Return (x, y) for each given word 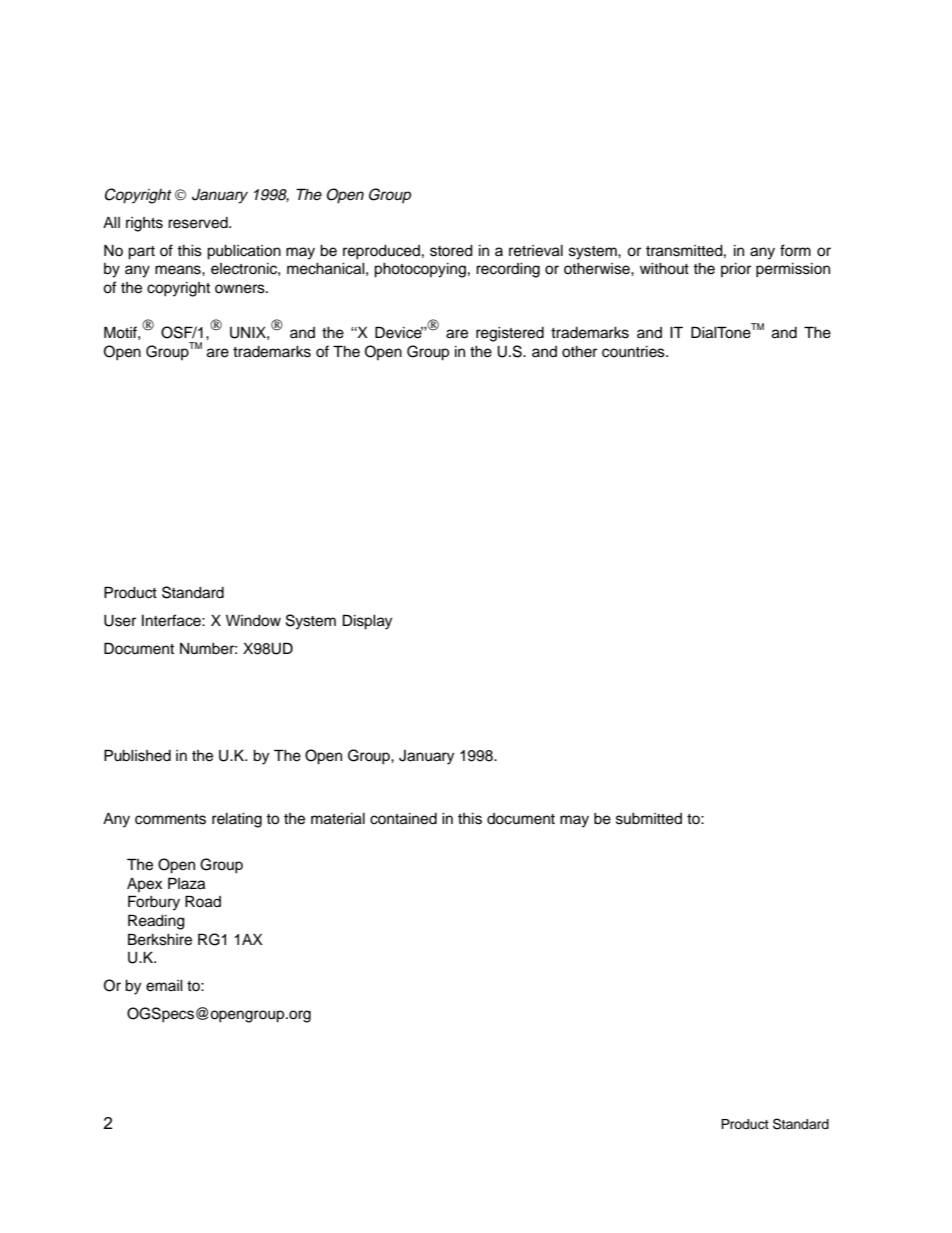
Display (367, 622)
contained (403, 819)
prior (736, 270)
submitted (649, 819)
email (164, 986)
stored (451, 251)
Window (253, 621)
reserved (199, 223)
